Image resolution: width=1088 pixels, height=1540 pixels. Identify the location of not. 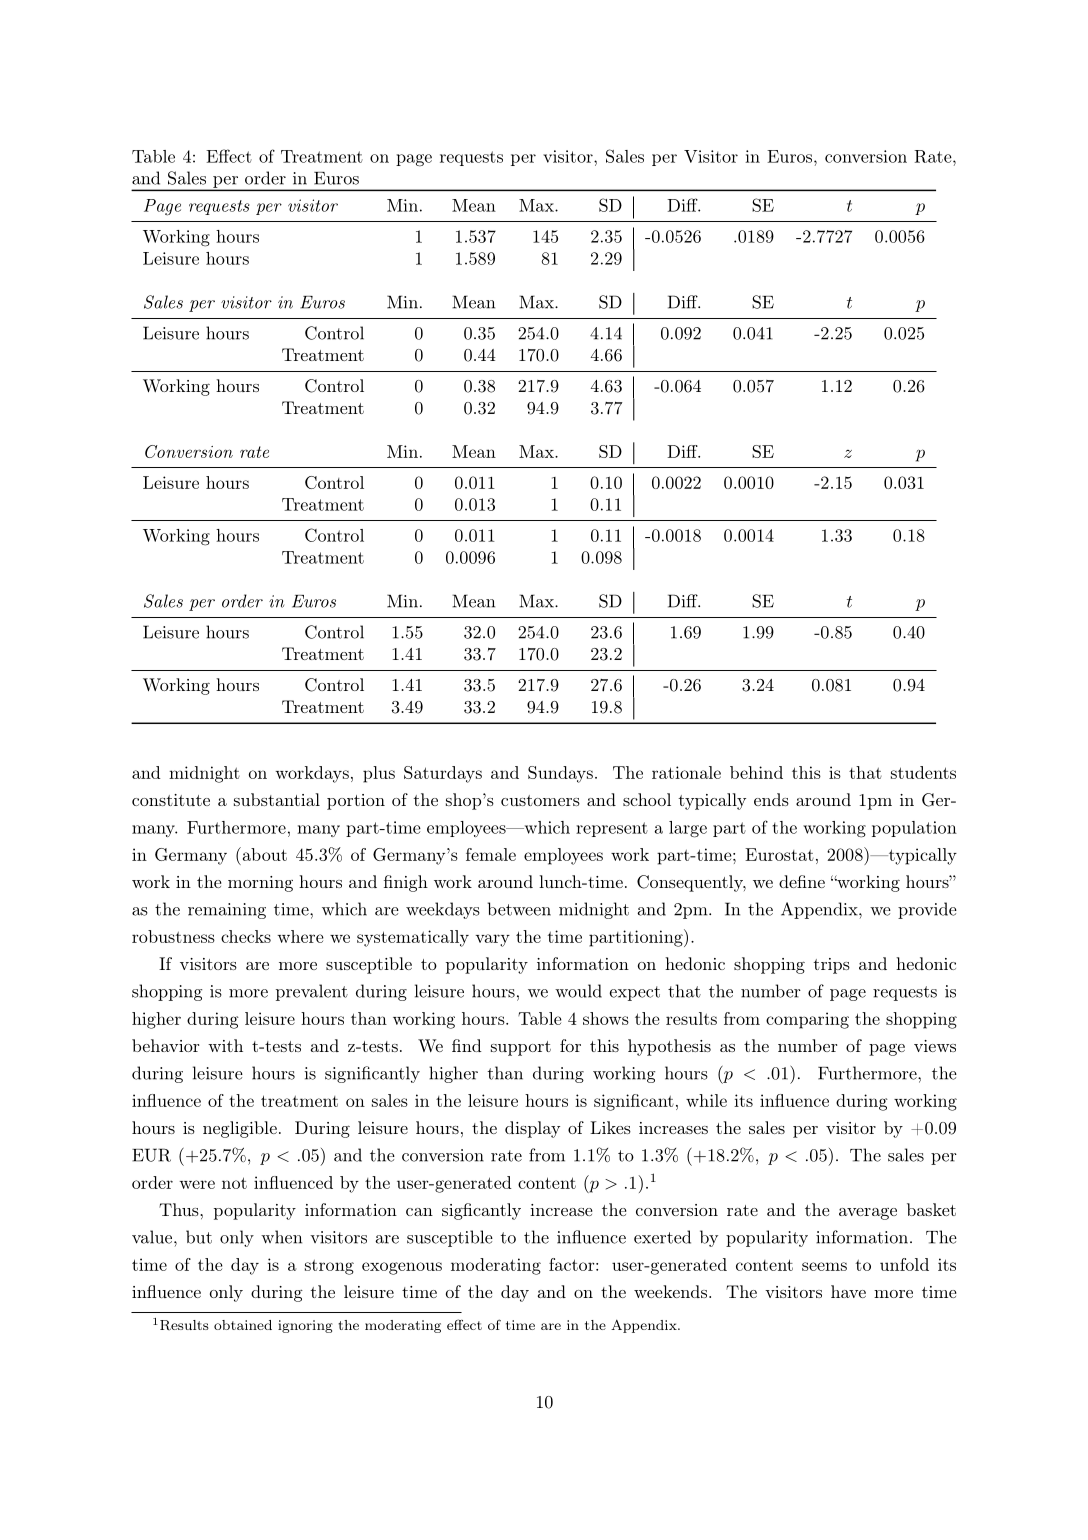
(234, 1183).
